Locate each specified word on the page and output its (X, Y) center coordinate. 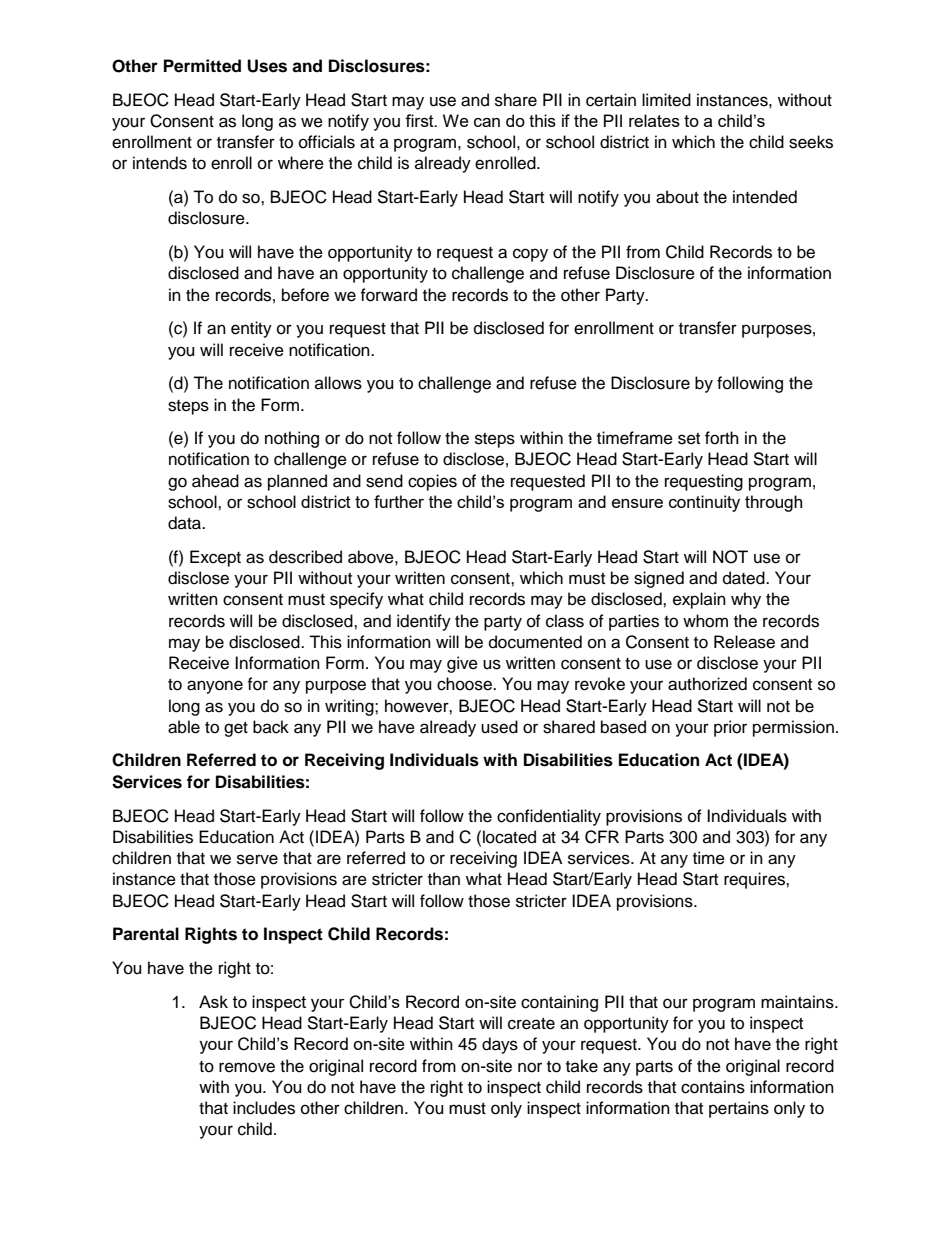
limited (666, 100)
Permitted (202, 66)
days (500, 1045)
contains (713, 1087)
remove (247, 1067)
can (487, 122)
